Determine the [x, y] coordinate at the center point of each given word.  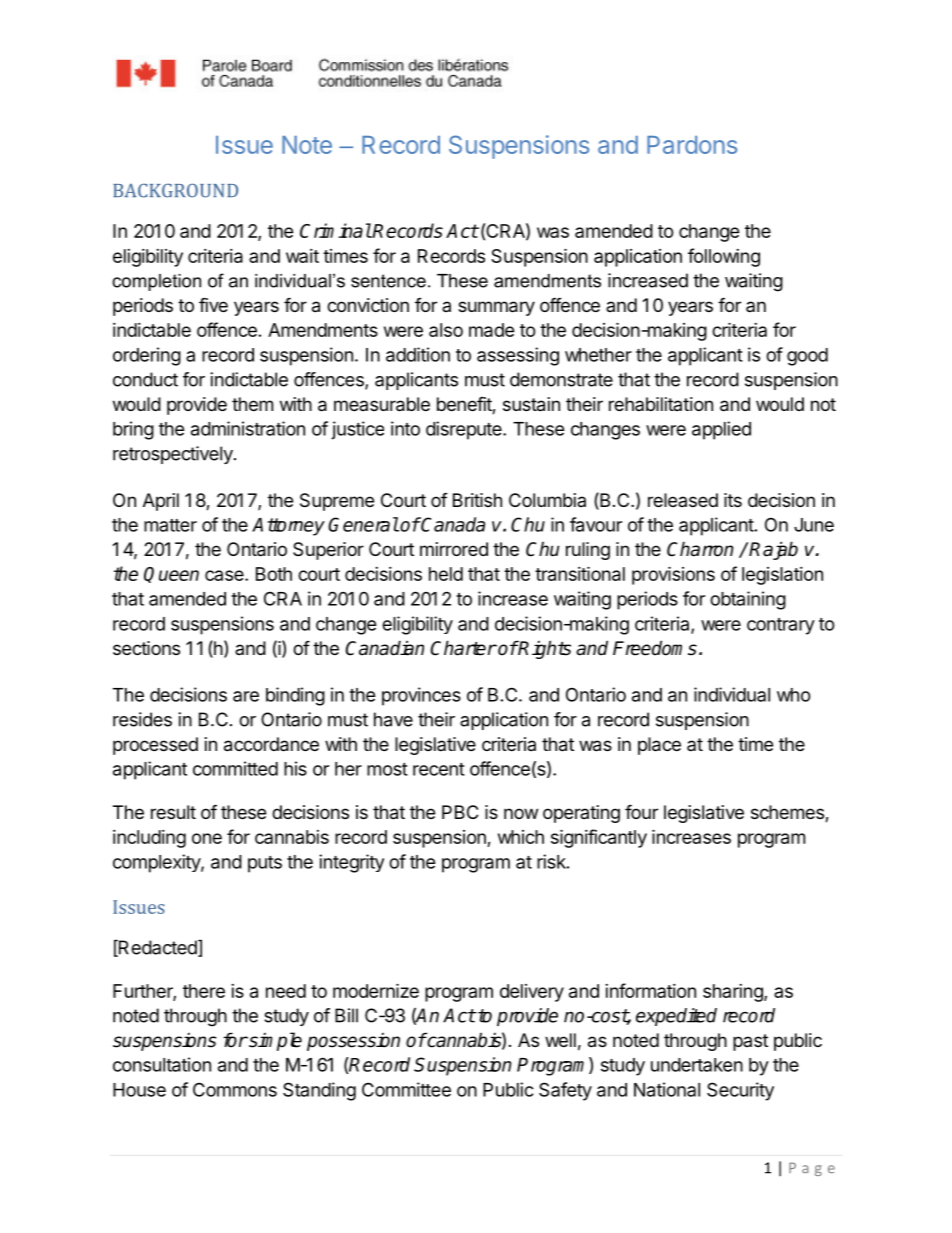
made [492, 330]
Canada [452, 524]
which [521, 837]
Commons [235, 1089]
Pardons [692, 145]
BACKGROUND [175, 190]
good [807, 357]
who [794, 695]
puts [265, 864]
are [246, 696]
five [213, 304]
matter [170, 525]
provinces [421, 696]
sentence [388, 281]
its [733, 500]
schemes [788, 813]
